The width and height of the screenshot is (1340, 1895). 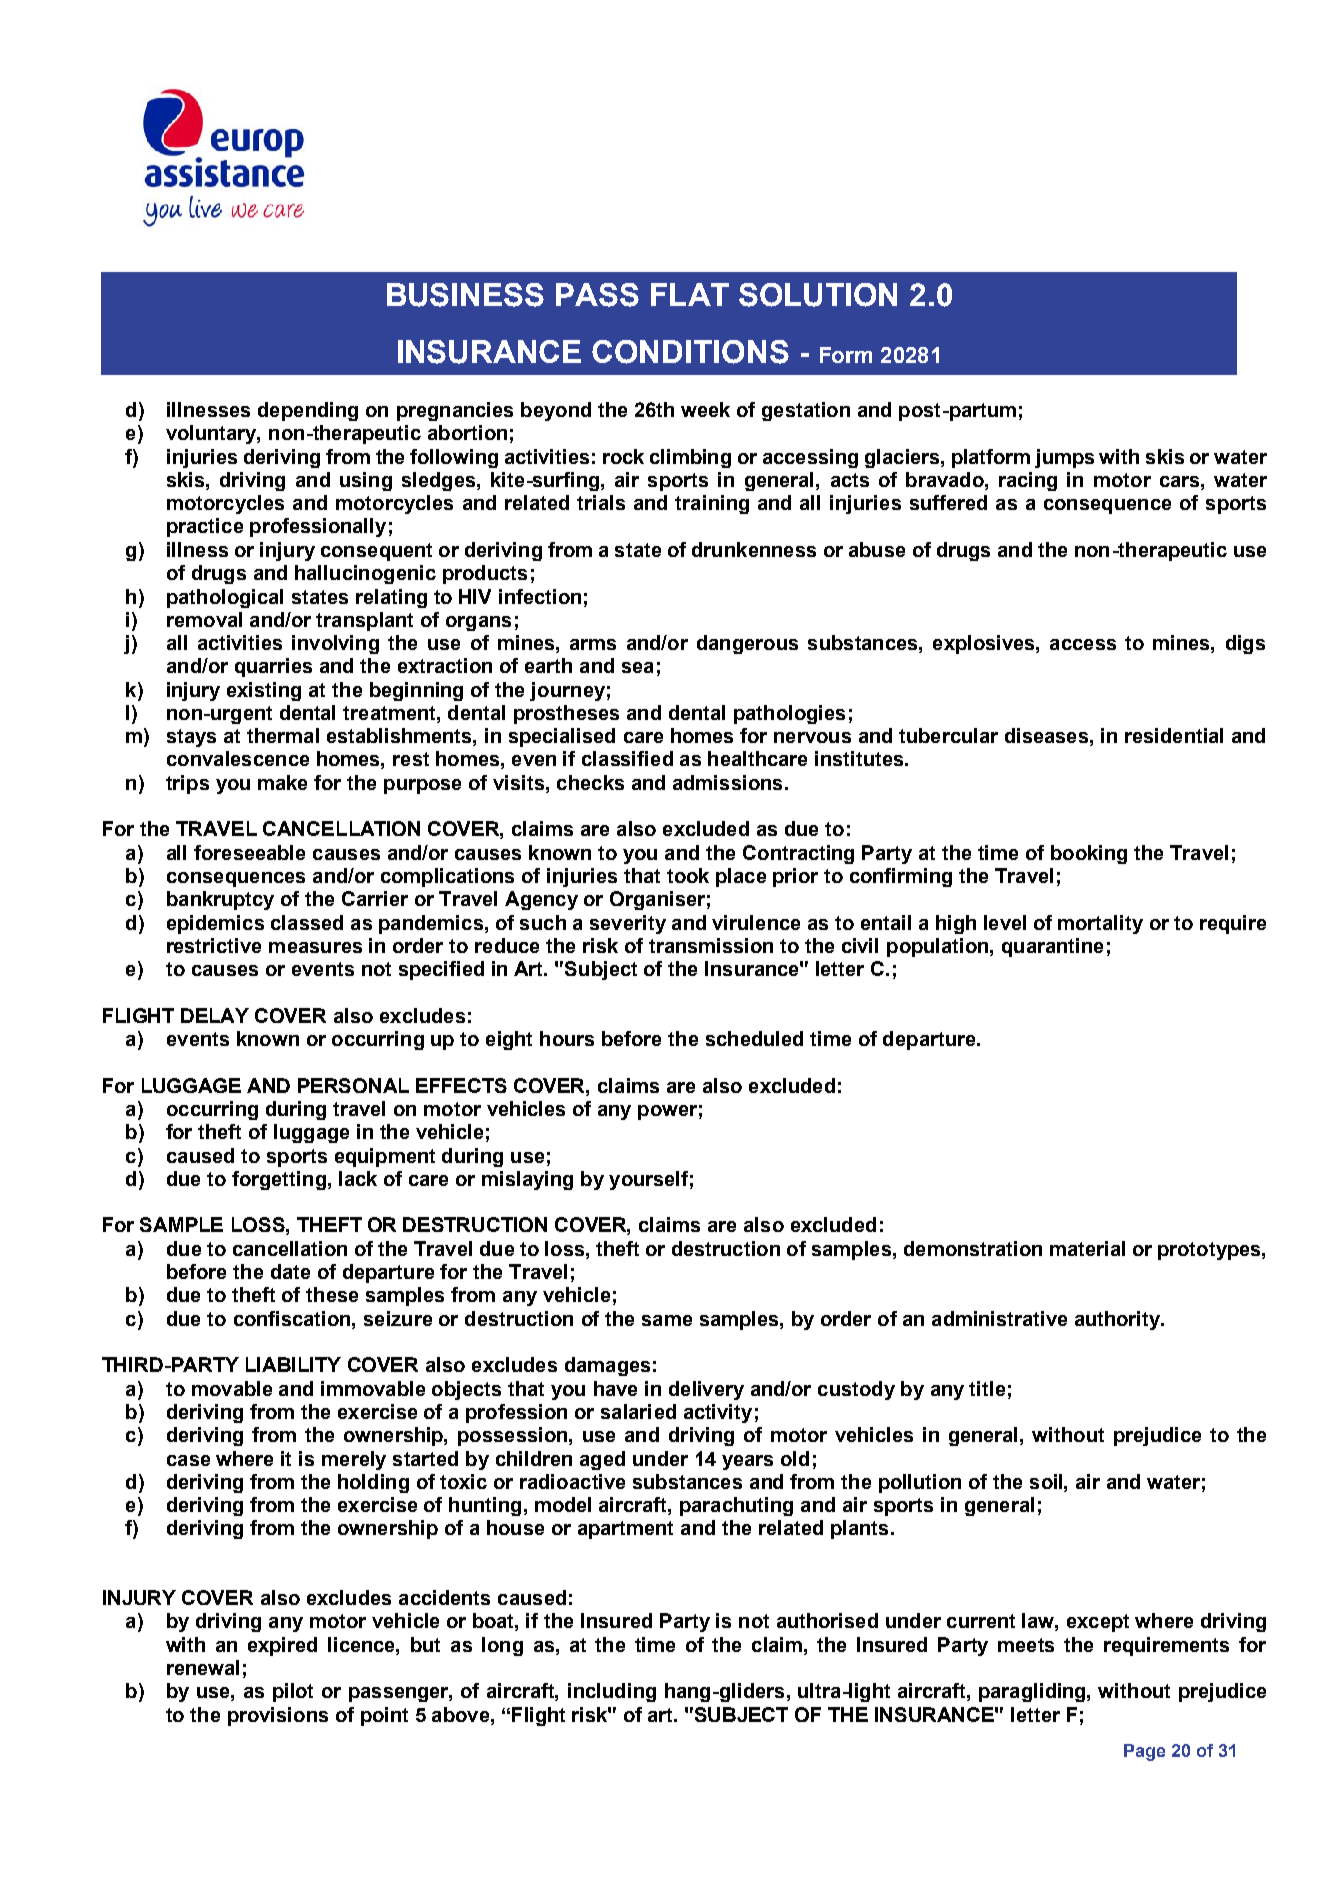 I want to click on depending, so click(x=308, y=411).
